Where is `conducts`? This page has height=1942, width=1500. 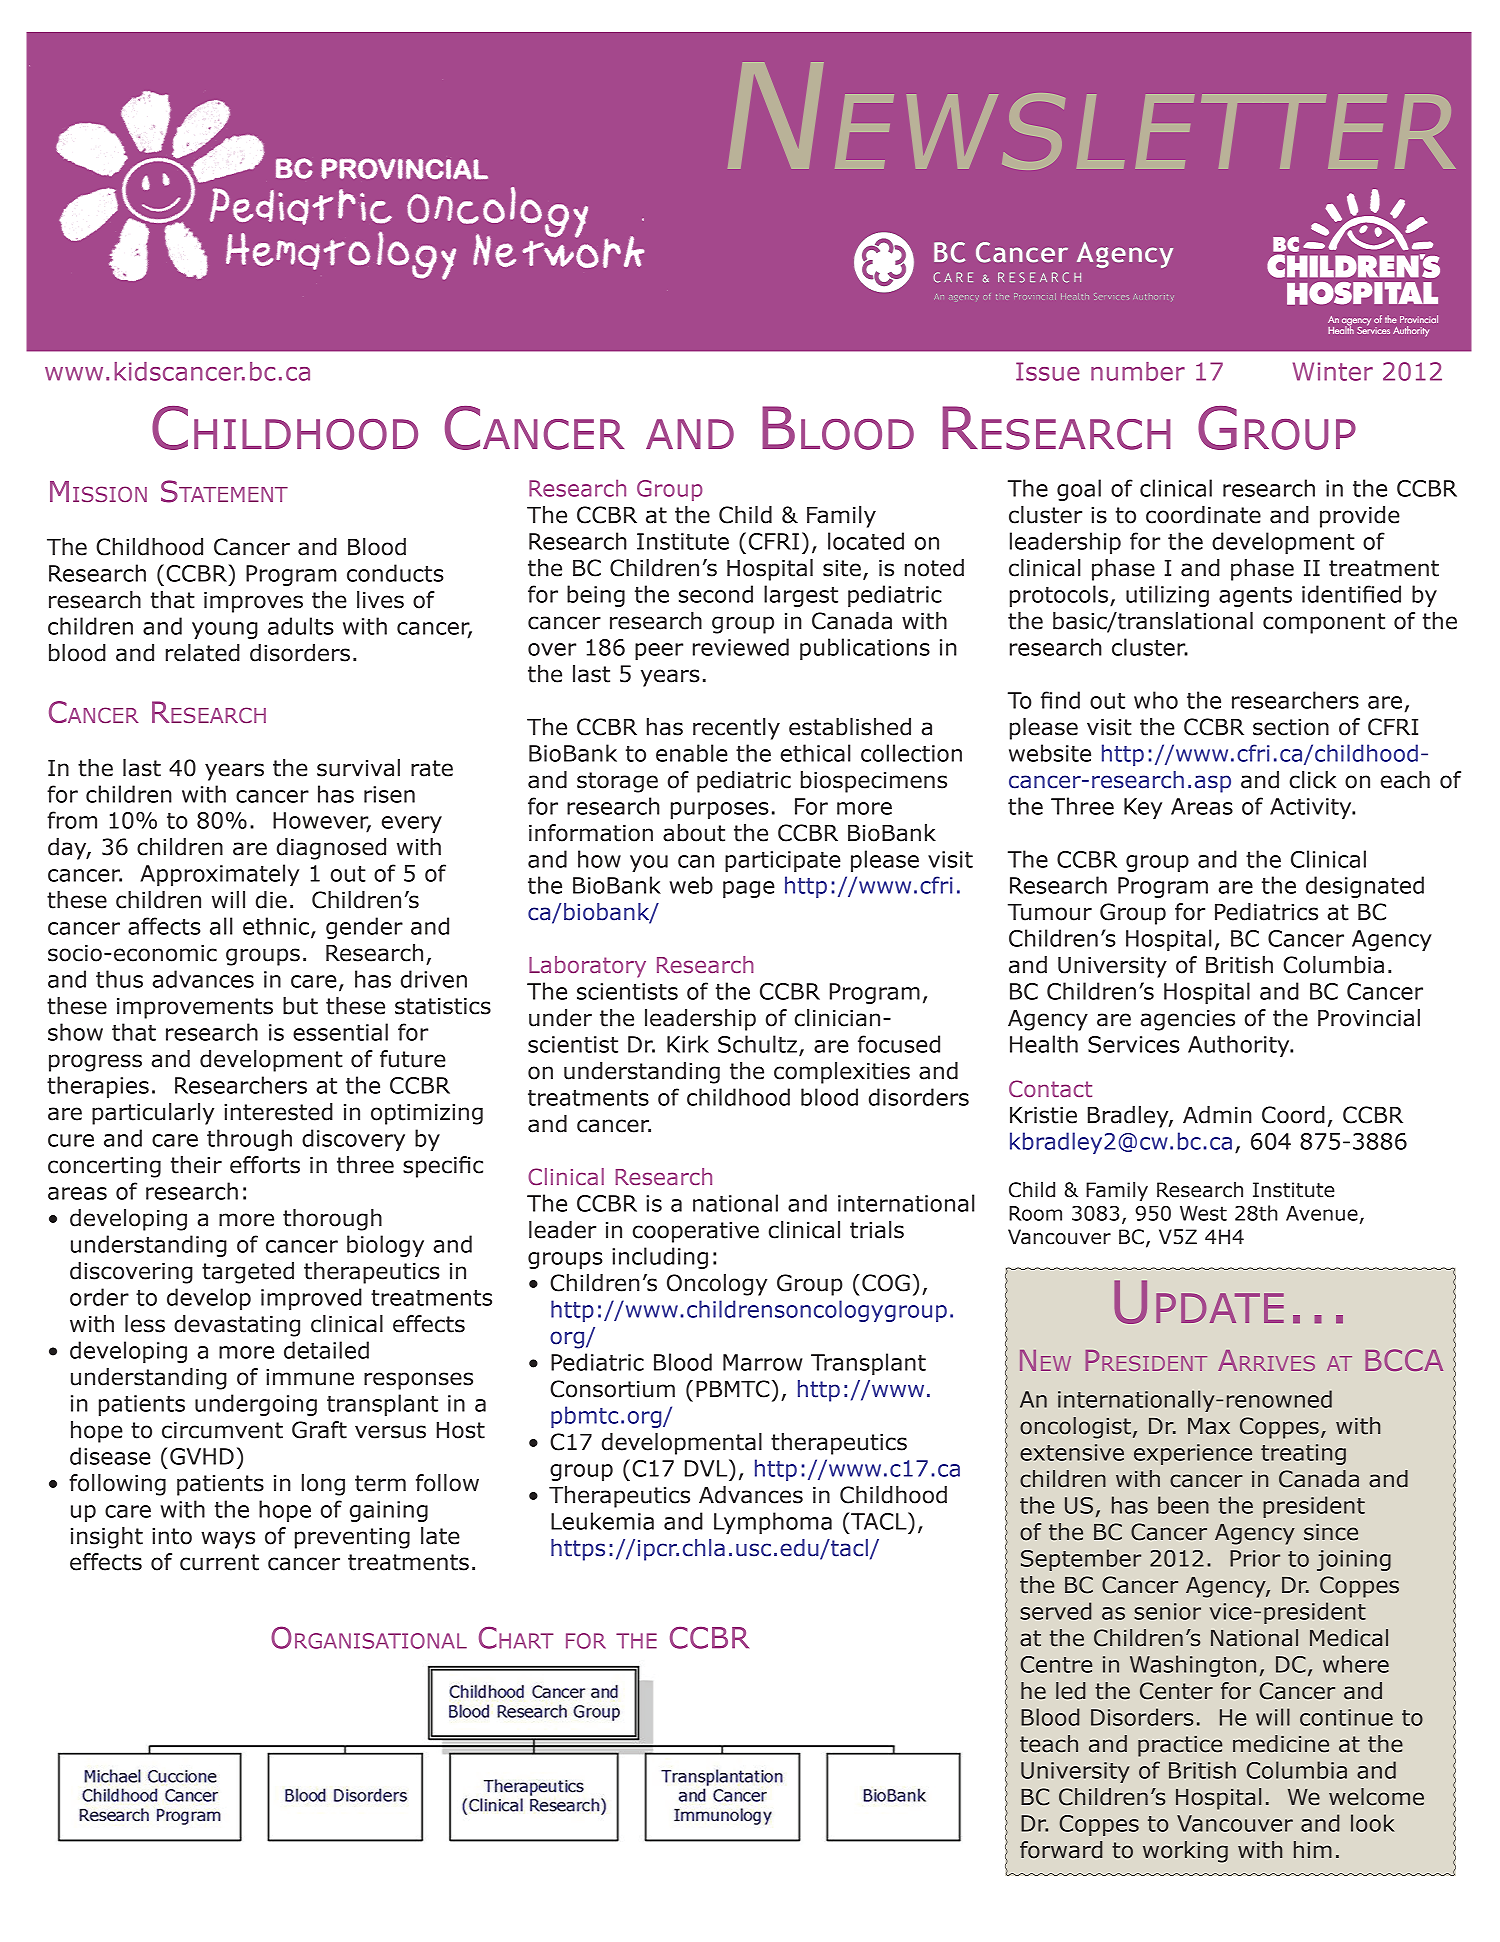 conducts is located at coordinates (395, 573).
